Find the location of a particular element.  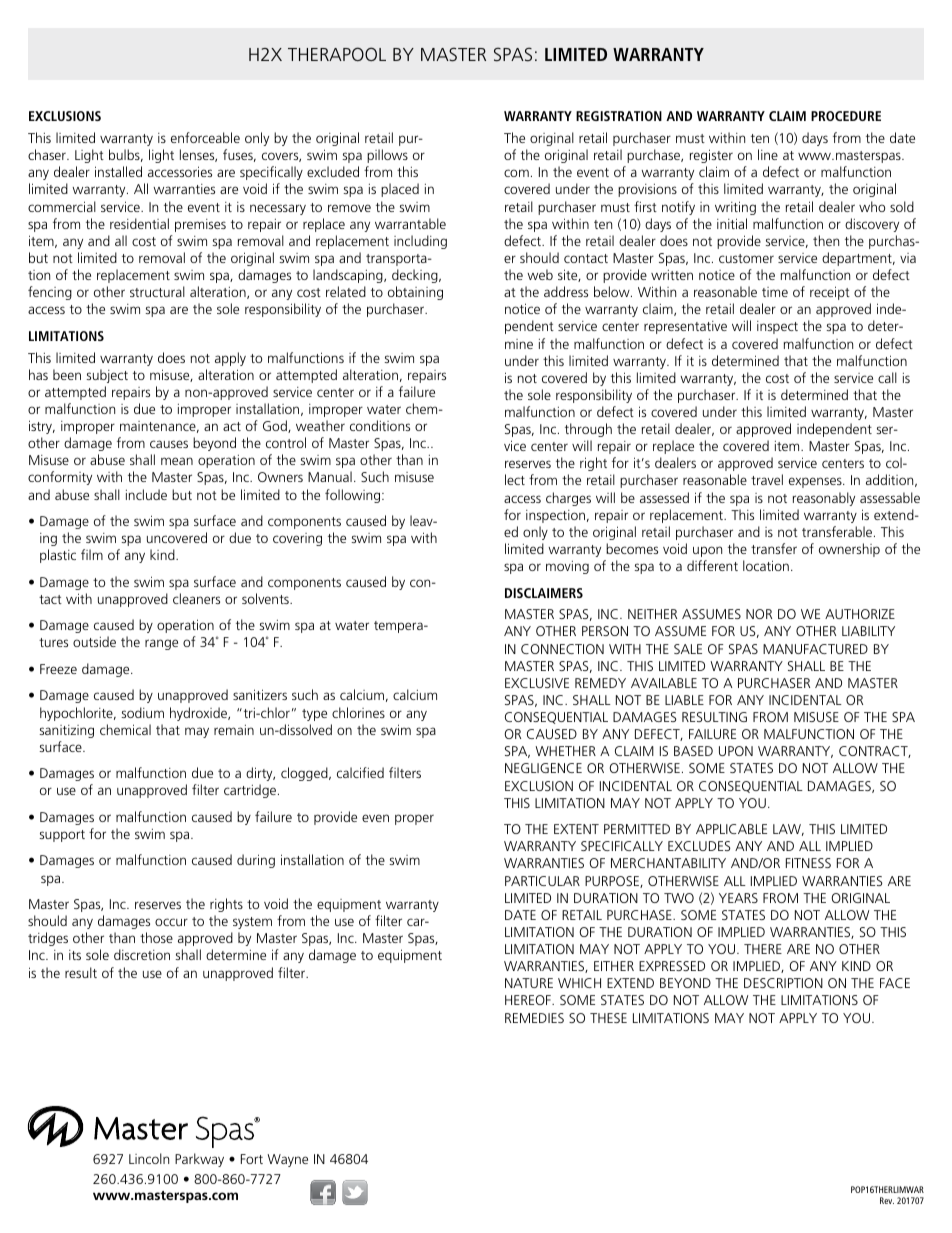

Lincoln is located at coordinates (149, 1158).
